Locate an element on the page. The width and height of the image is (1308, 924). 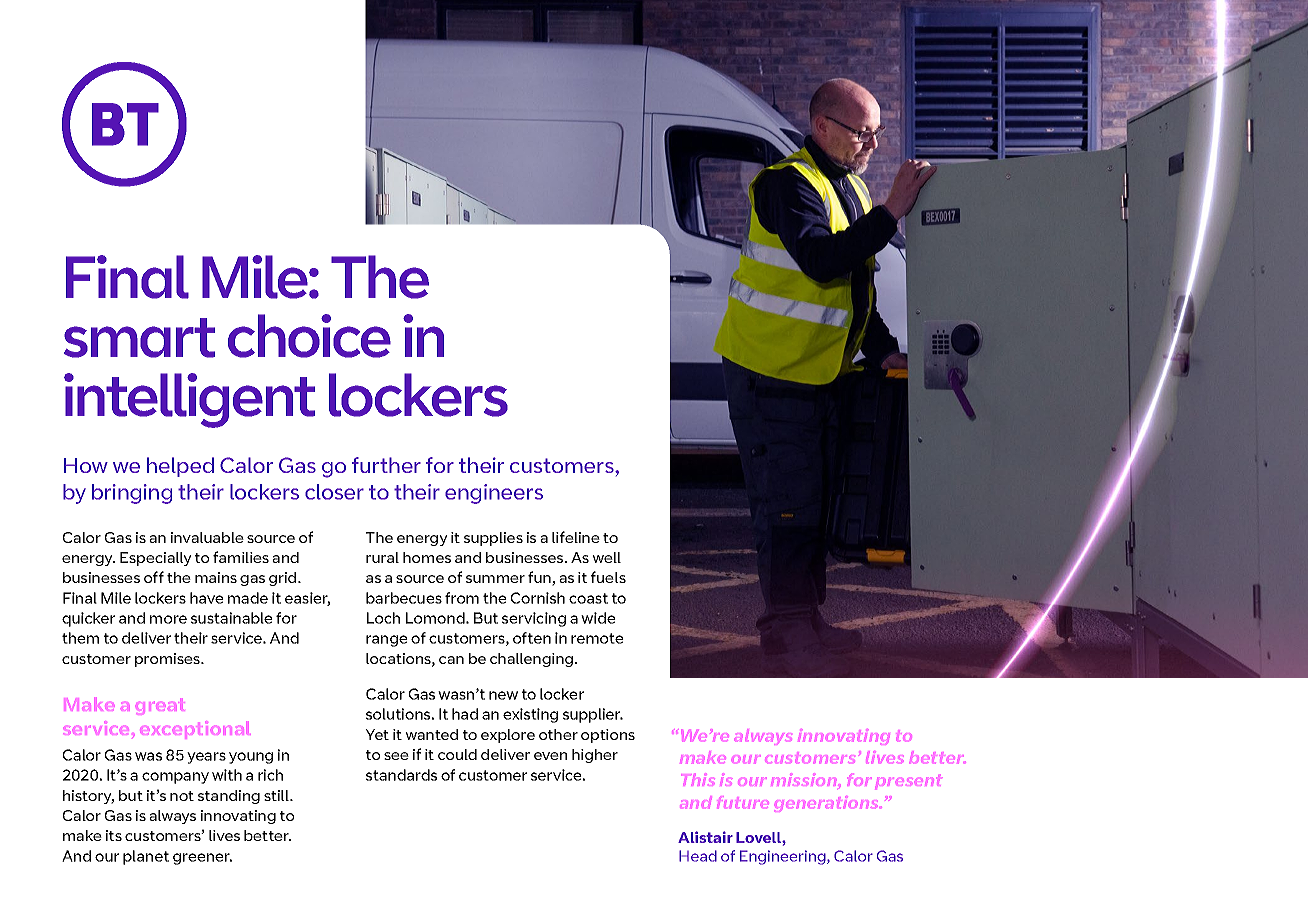
Alistair is located at coordinates (705, 837).
